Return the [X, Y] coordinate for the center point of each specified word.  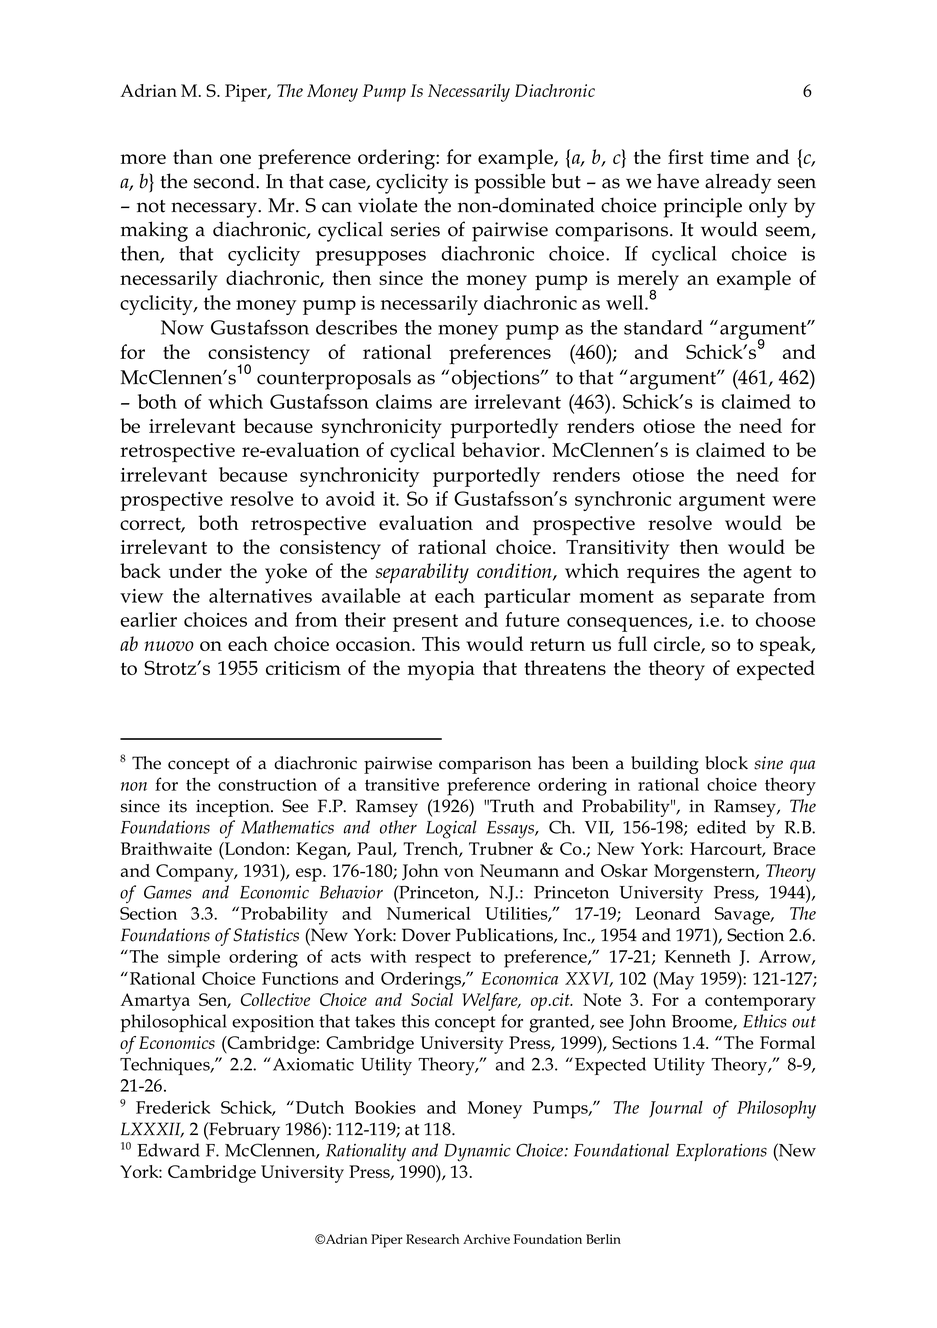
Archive [486, 1239]
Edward [168, 1150]
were [794, 501]
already [738, 183]
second [225, 181]
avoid [350, 498]
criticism [303, 668]
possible [510, 183]
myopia [441, 671]
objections [497, 379]
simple [194, 958]
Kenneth [698, 956]
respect [443, 959]
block [726, 763]
